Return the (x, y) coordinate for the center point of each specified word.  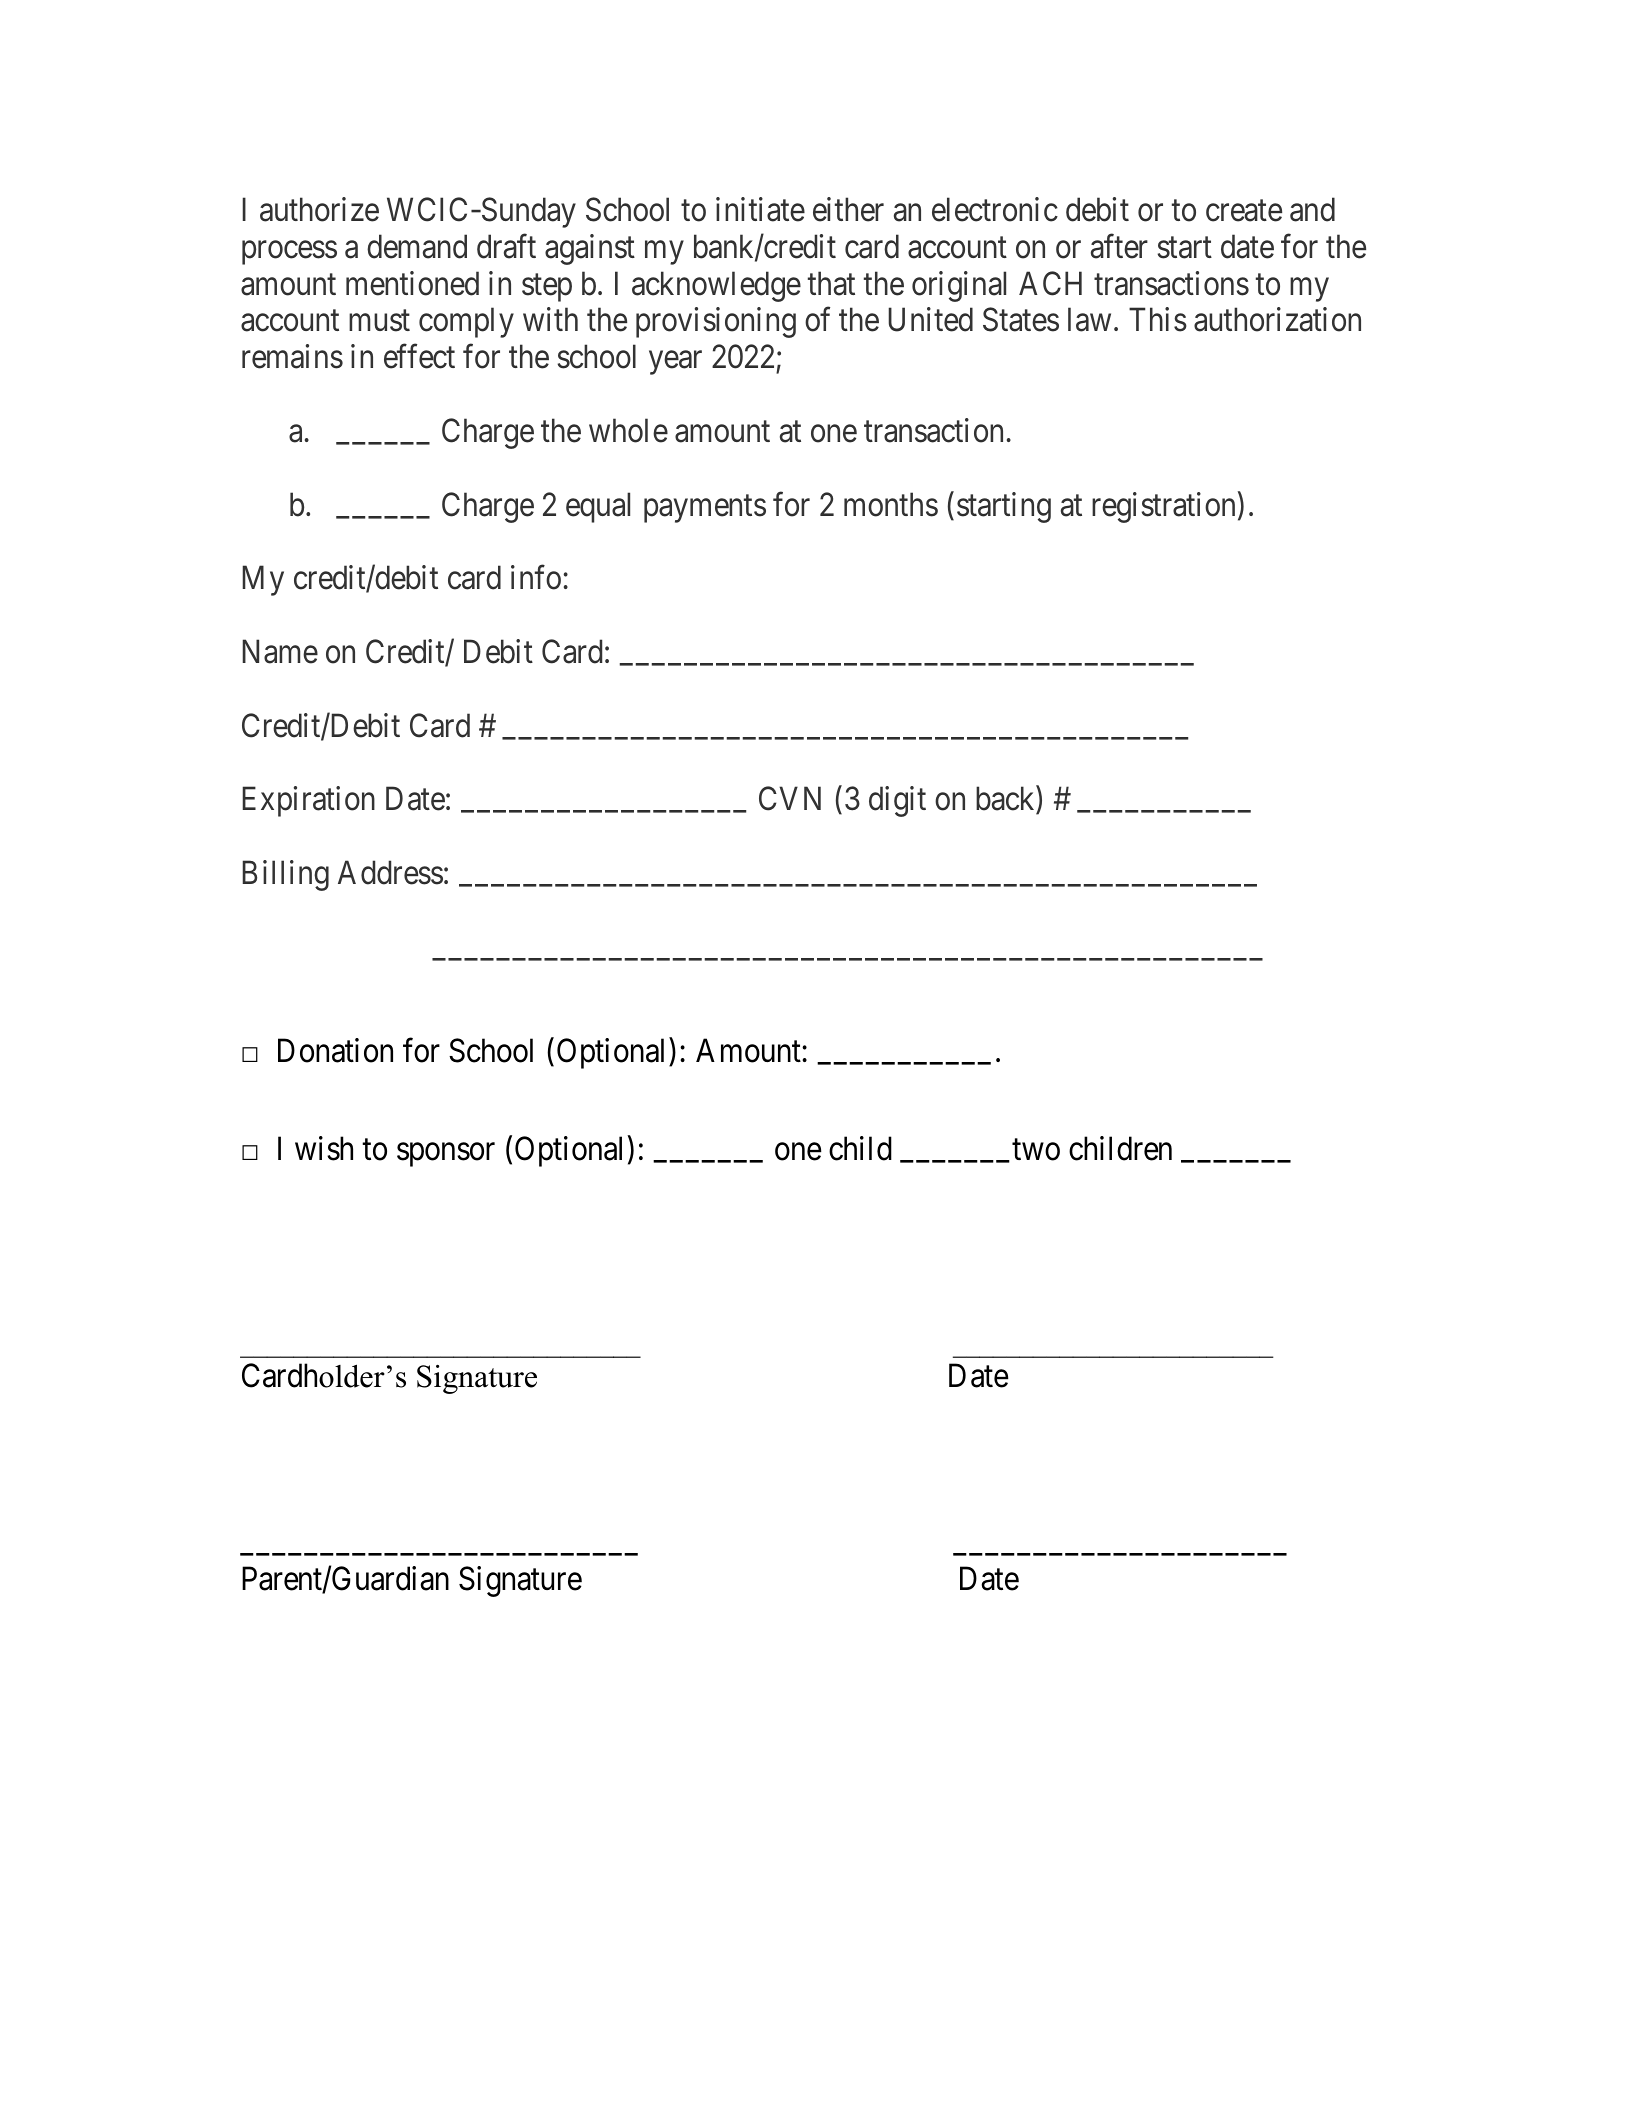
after (1119, 246)
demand (417, 246)
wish (324, 1148)
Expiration (308, 801)
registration (1163, 507)
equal (598, 507)
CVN (790, 799)
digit (897, 801)
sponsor (446, 1155)
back (1006, 800)
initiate (760, 209)
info (536, 577)
